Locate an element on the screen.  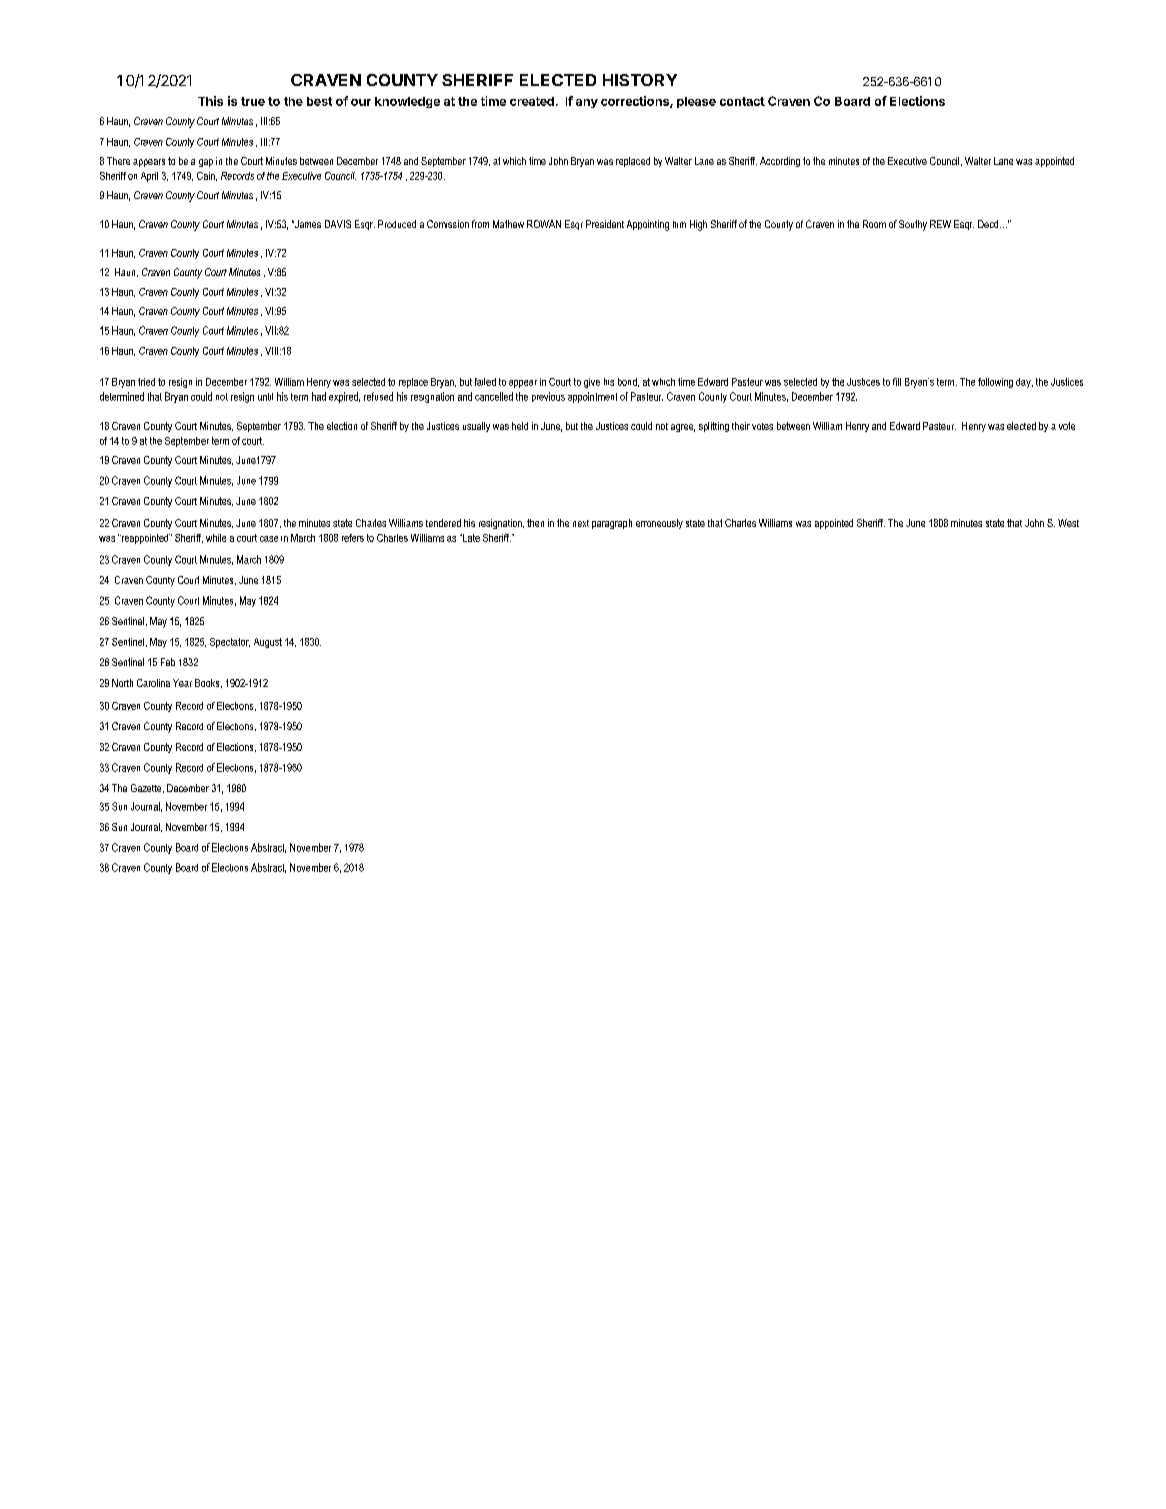
any is located at coordinates (587, 103).
